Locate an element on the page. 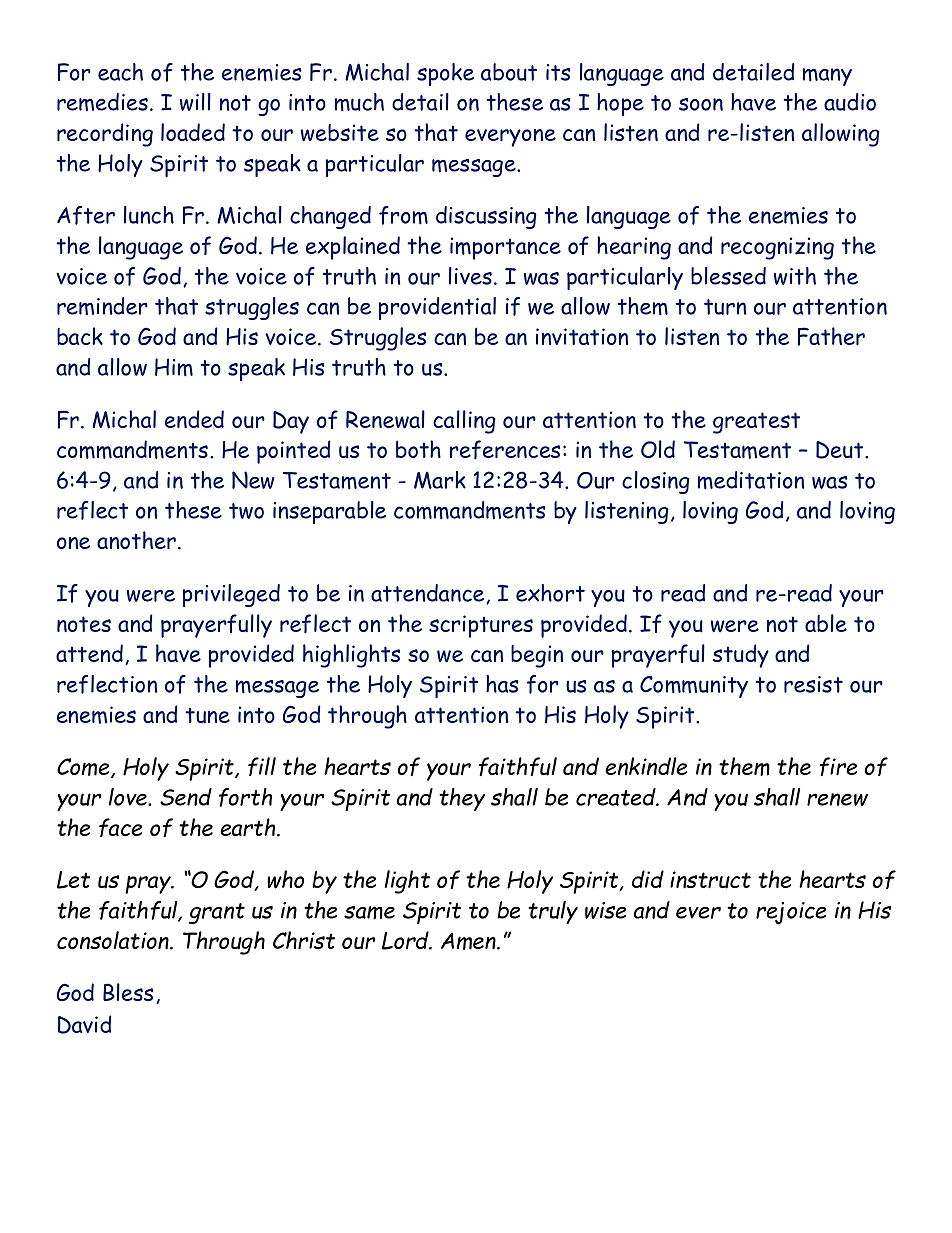 Image resolution: width=952 pixels, height=1233 pixels. meditation is located at coordinates (751, 480).
